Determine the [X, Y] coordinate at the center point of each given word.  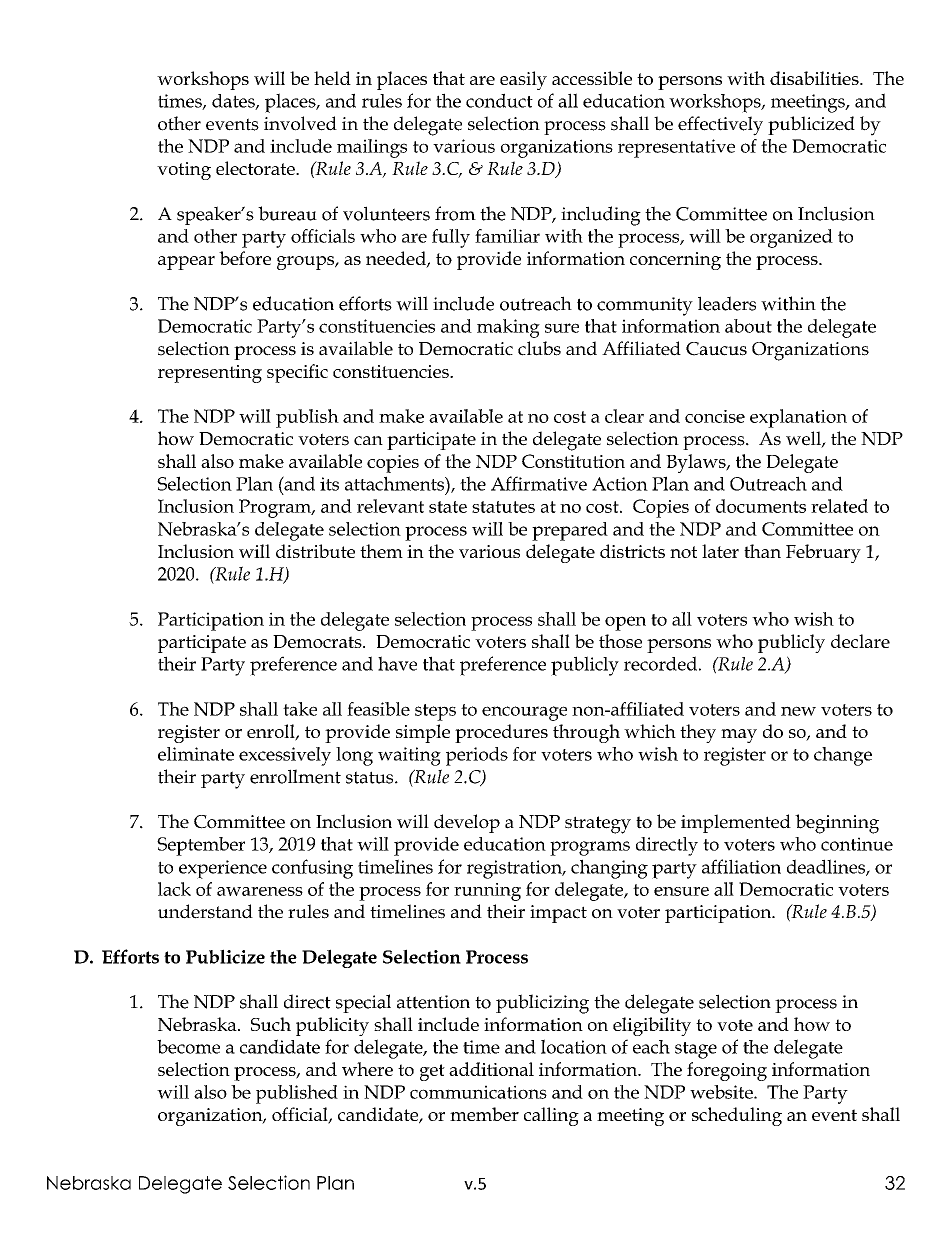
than [762, 551]
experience [223, 869]
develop [467, 823]
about [748, 326]
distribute [315, 551]
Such [271, 1024]
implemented [736, 823]
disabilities [815, 78]
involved [300, 123]
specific [297, 373]
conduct [499, 100]
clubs [539, 348]
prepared [570, 531]
